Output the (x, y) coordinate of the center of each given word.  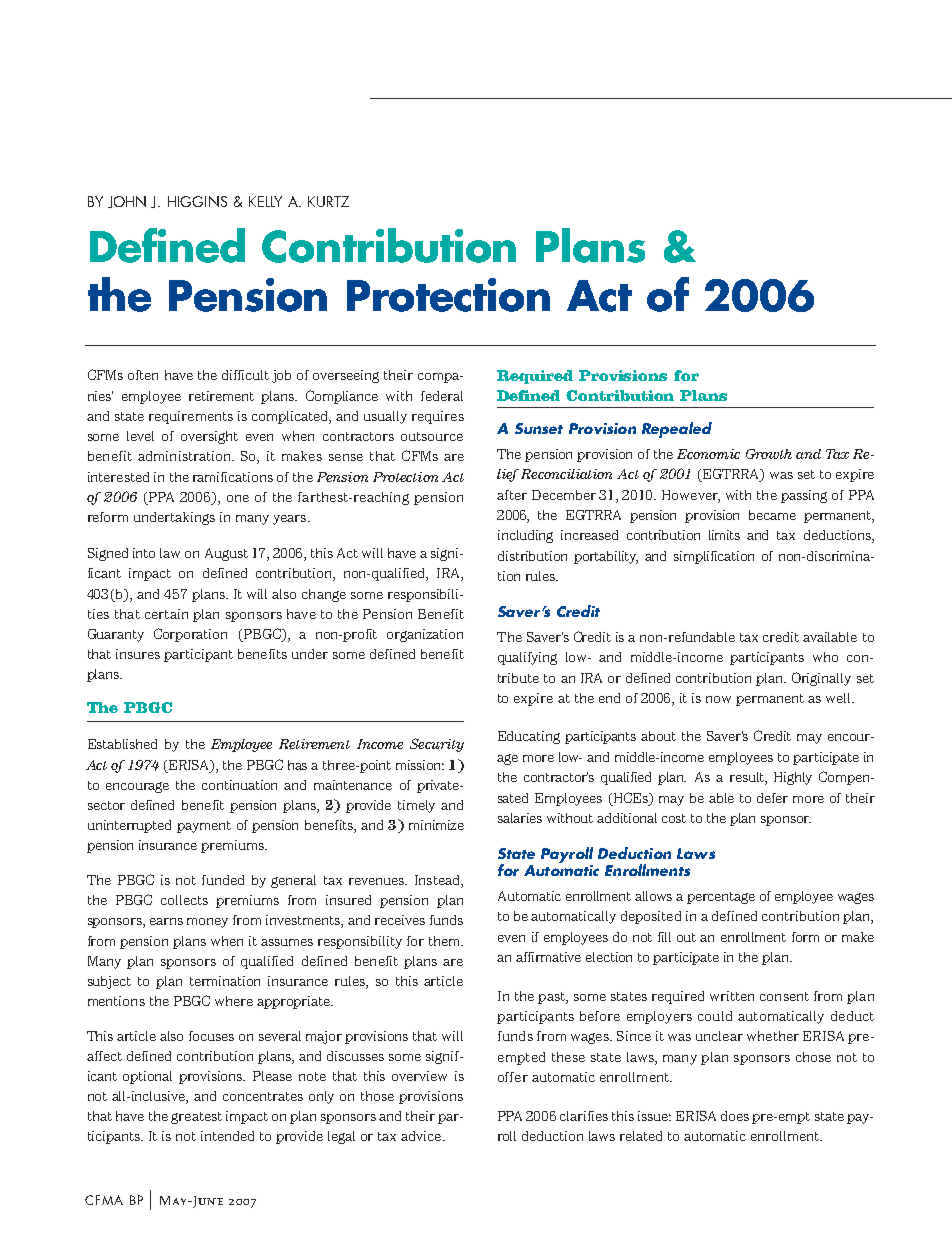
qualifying (527, 658)
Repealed (677, 430)
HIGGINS (197, 201)
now (718, 699)
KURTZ (328, 201)
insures (138, 654)
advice (422, 1136)
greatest (196, 1118)
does (735, 1116)
